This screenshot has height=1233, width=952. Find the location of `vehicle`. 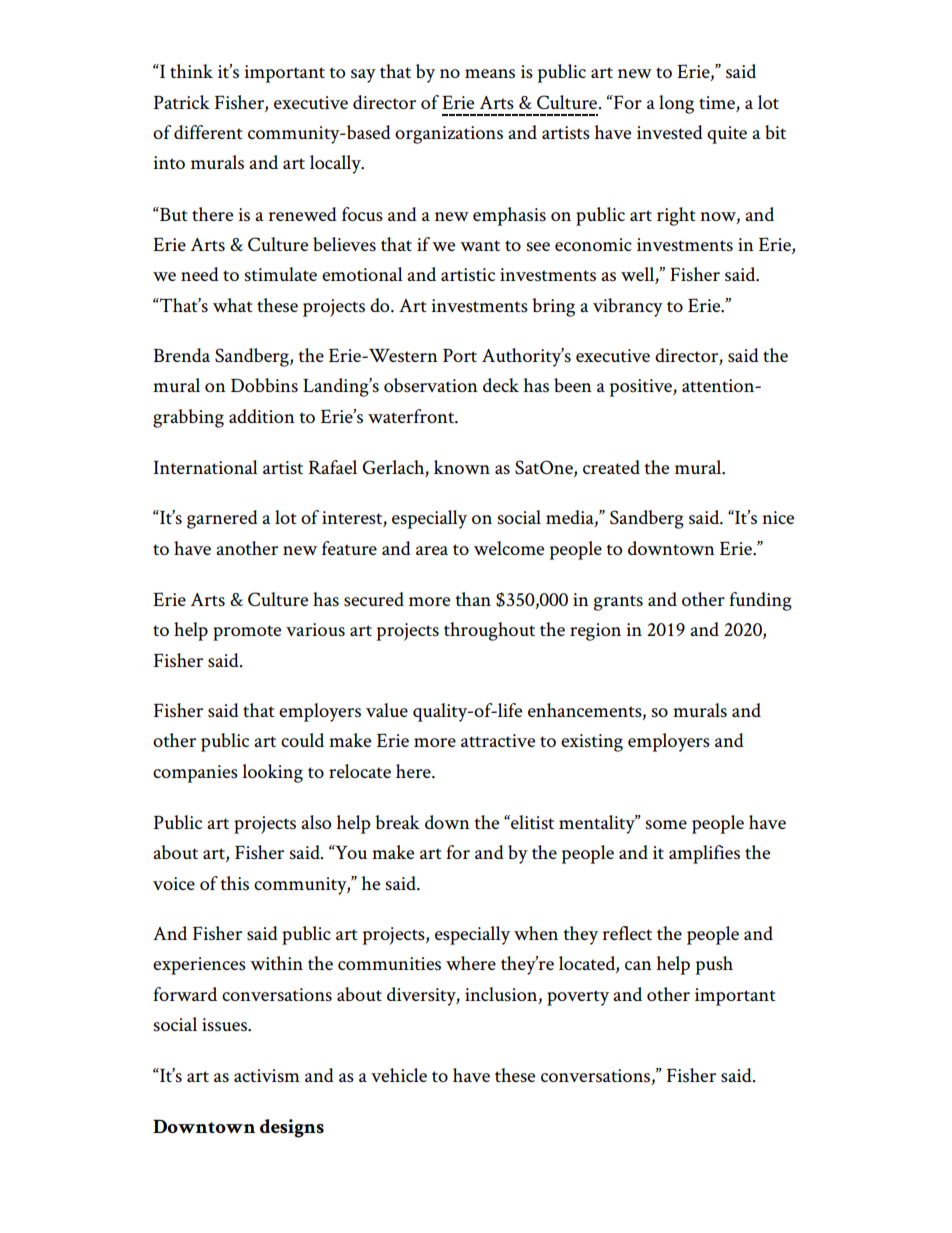

vehicle is located at coordinates (399, 1075).
